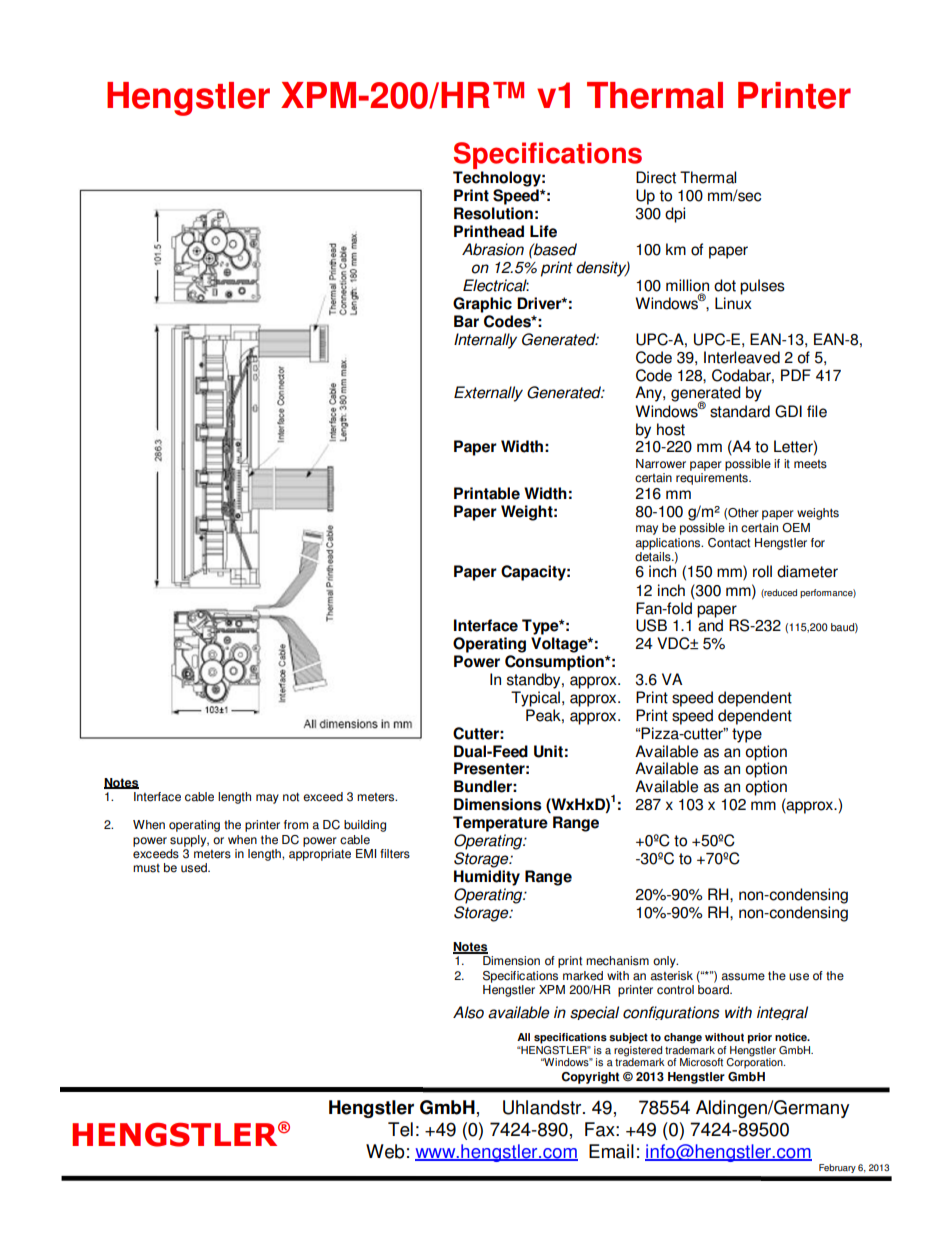  What do you see at coordinates (485, 341) in the document?
I see `Internally` at bounding box center [485, 341].
